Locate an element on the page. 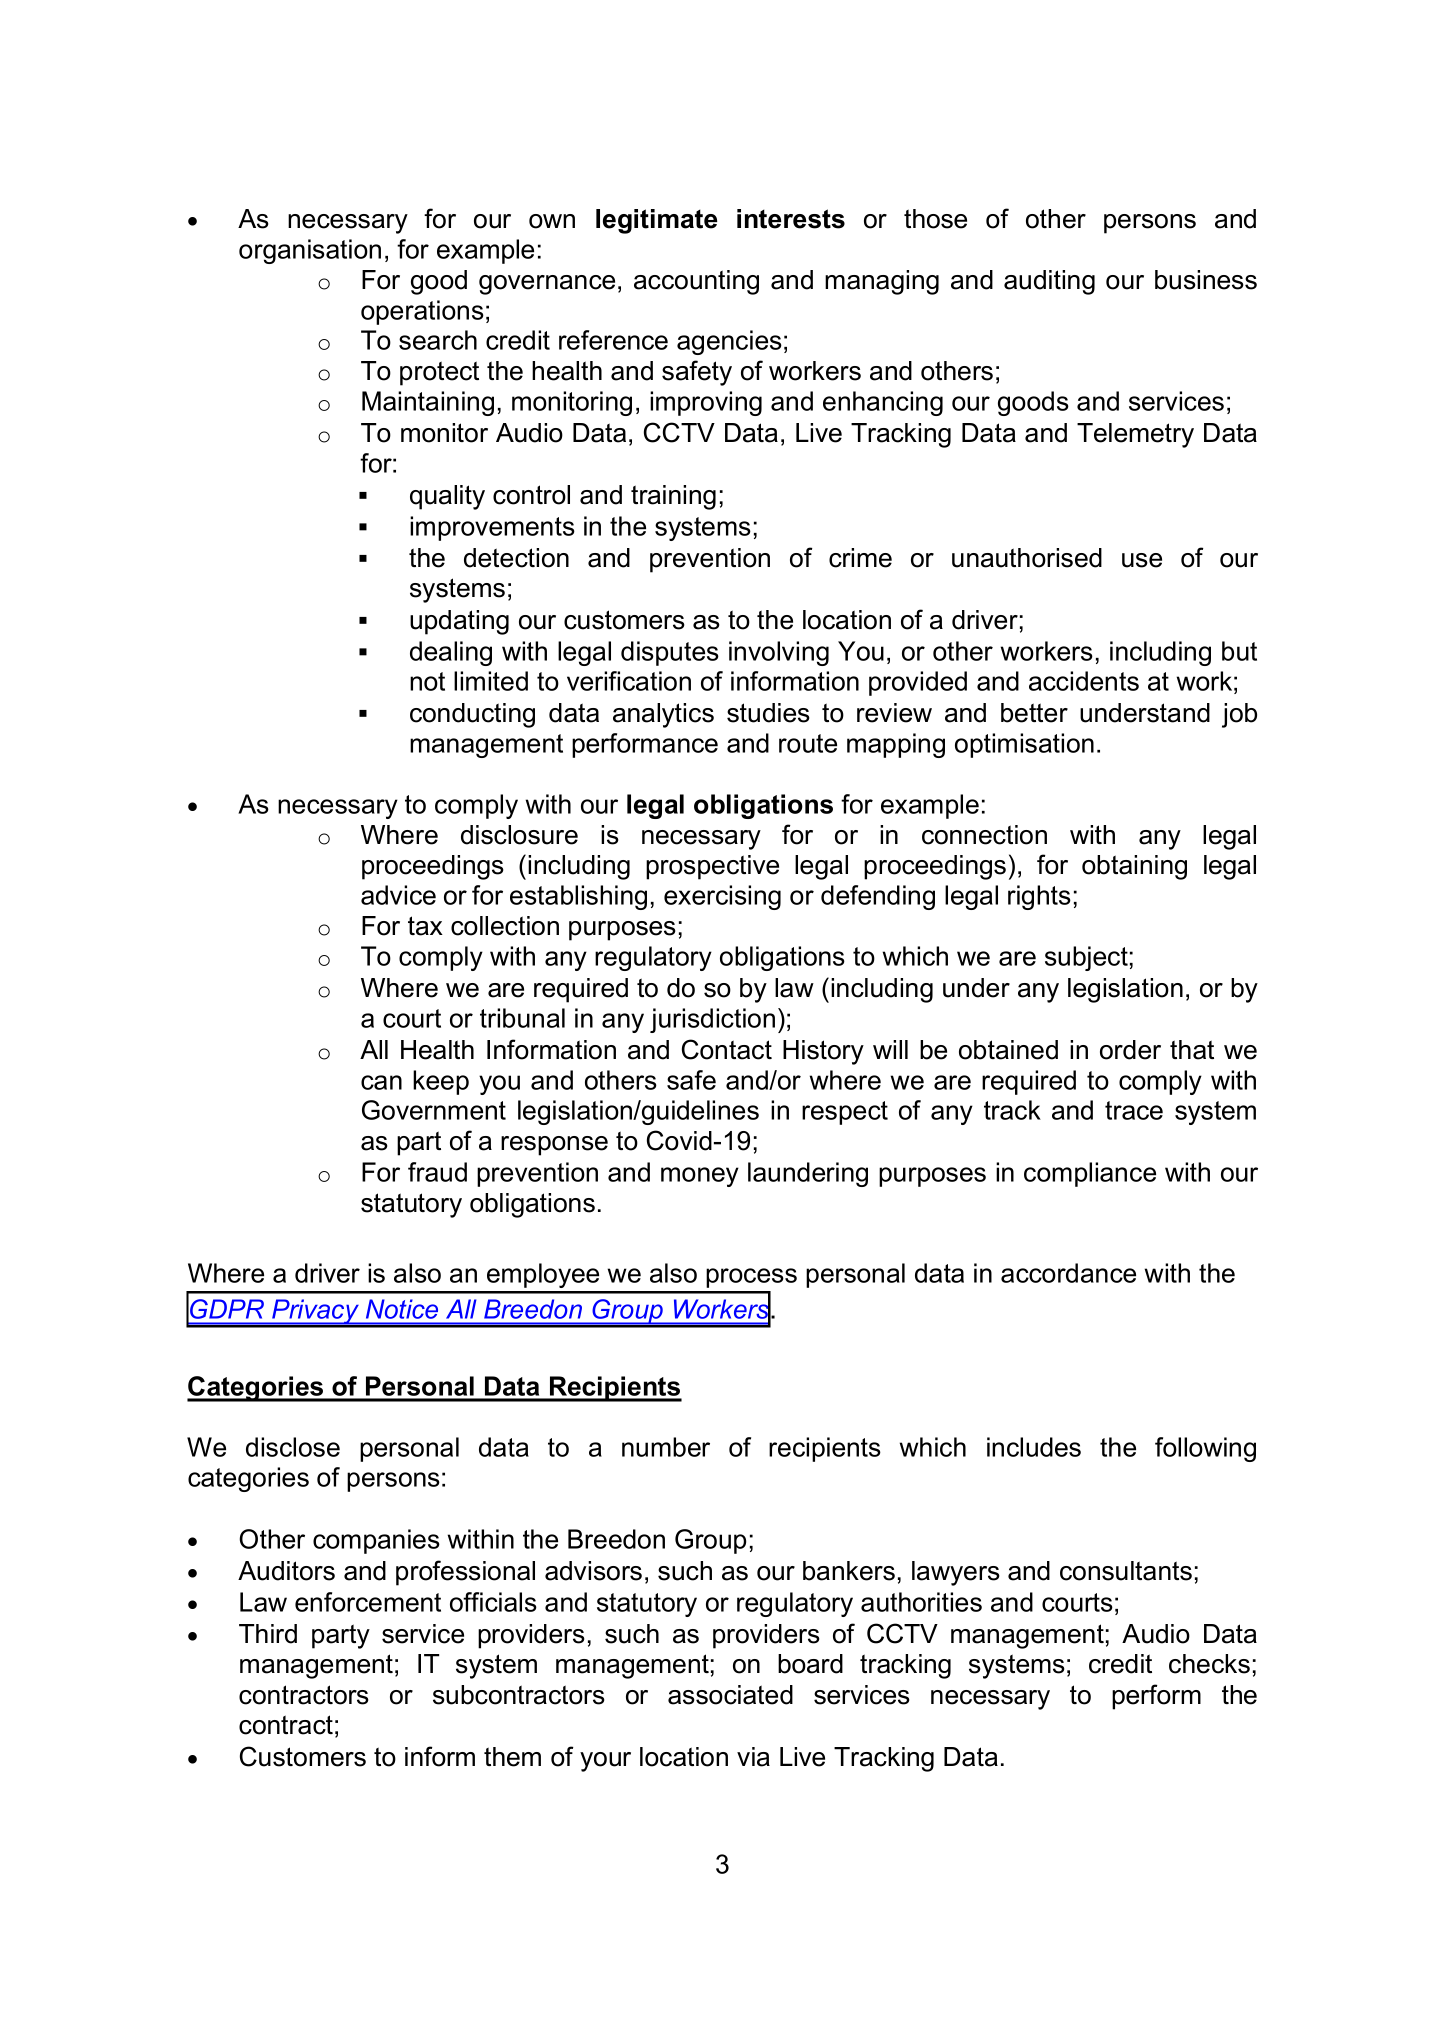 The height and width of the document is (2024, 1431). them is located at coordinates (512, 1757).
